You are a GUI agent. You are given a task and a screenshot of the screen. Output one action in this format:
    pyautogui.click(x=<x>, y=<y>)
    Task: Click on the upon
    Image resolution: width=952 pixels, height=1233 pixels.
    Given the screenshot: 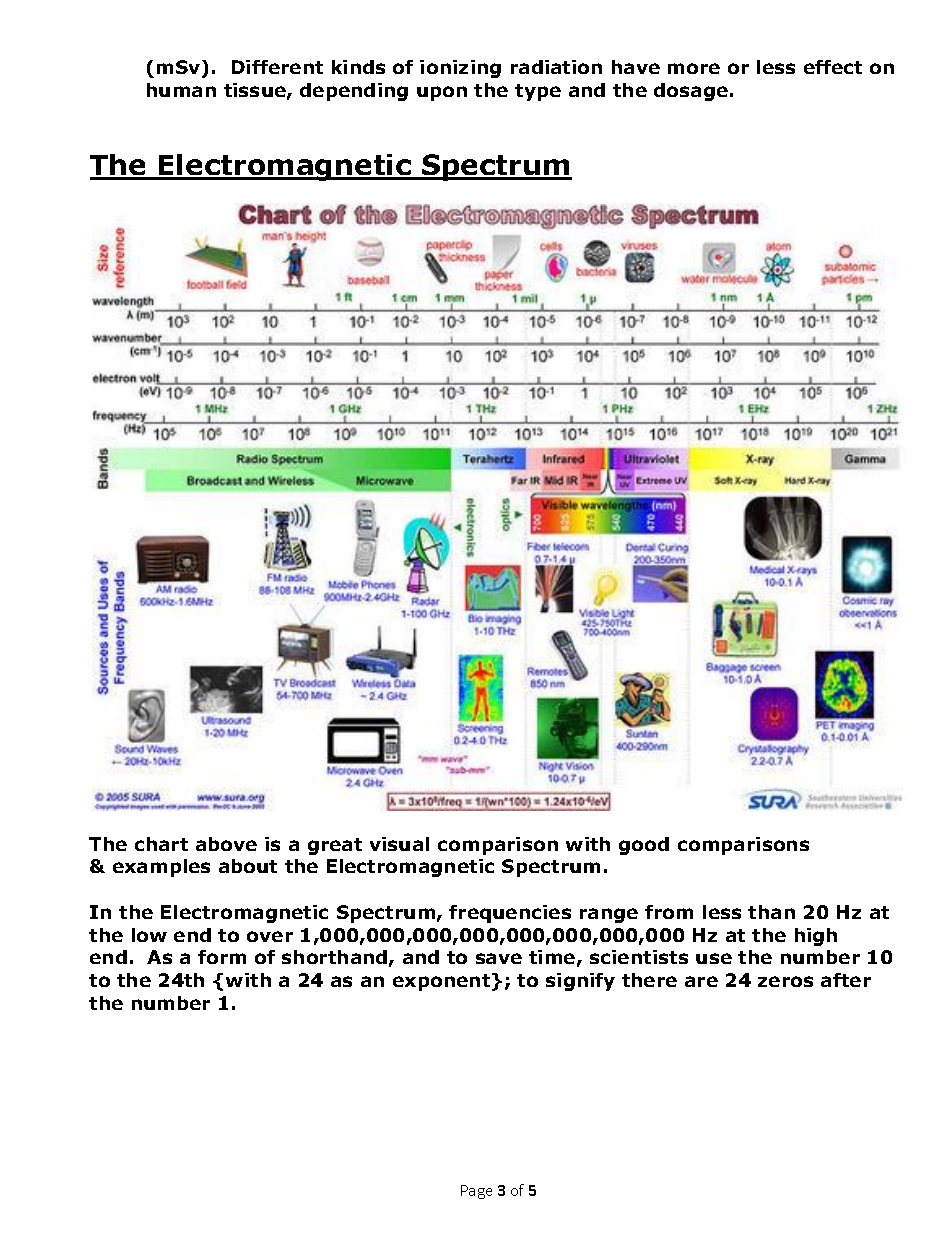 What is the action you would take?
    pyautogui.click(x=442, y=93)
